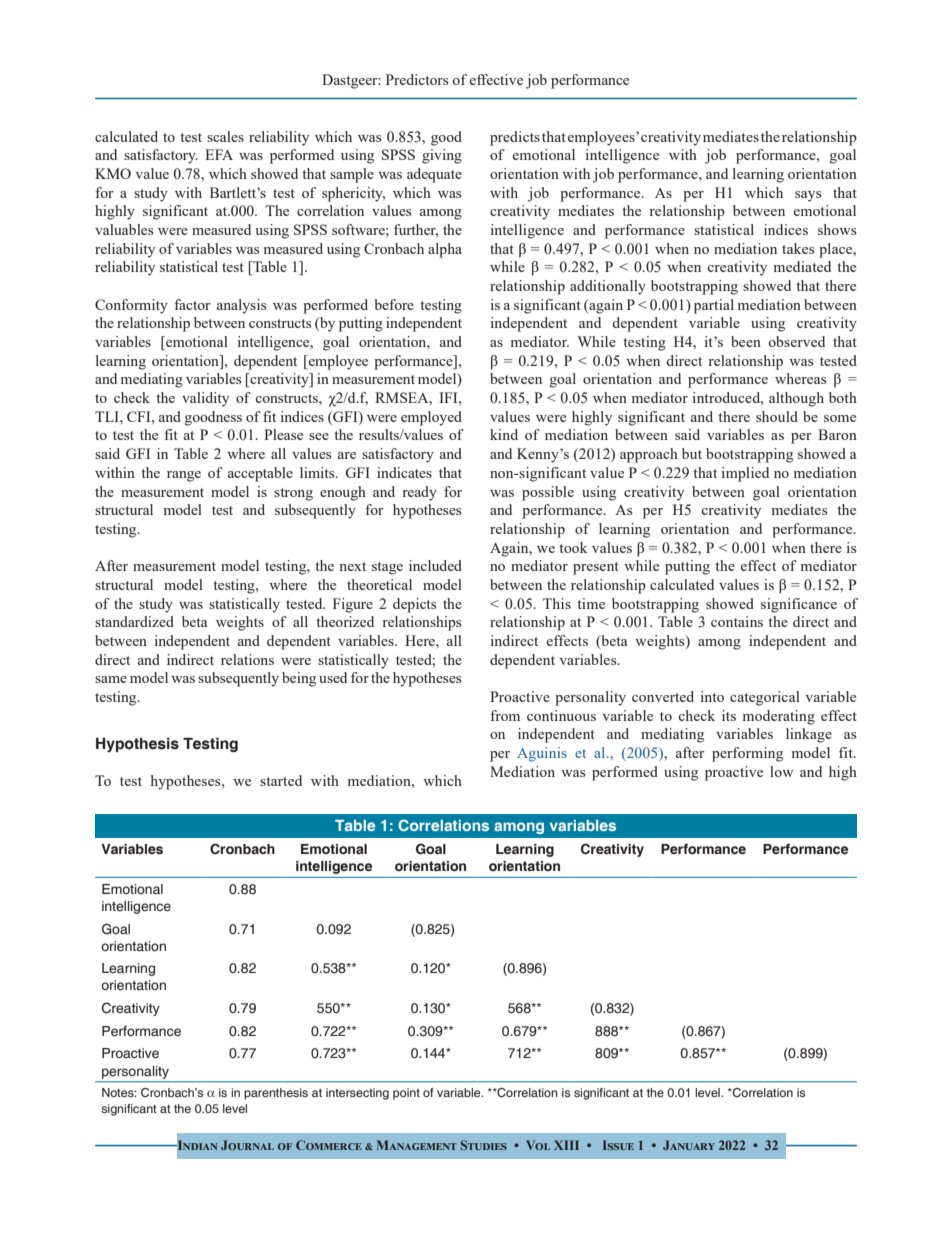 The image size is (952, 1233). What do you see at coordinates (225, 136) in the screenshot?
I see `scales` at bounding box center [225, 136].
